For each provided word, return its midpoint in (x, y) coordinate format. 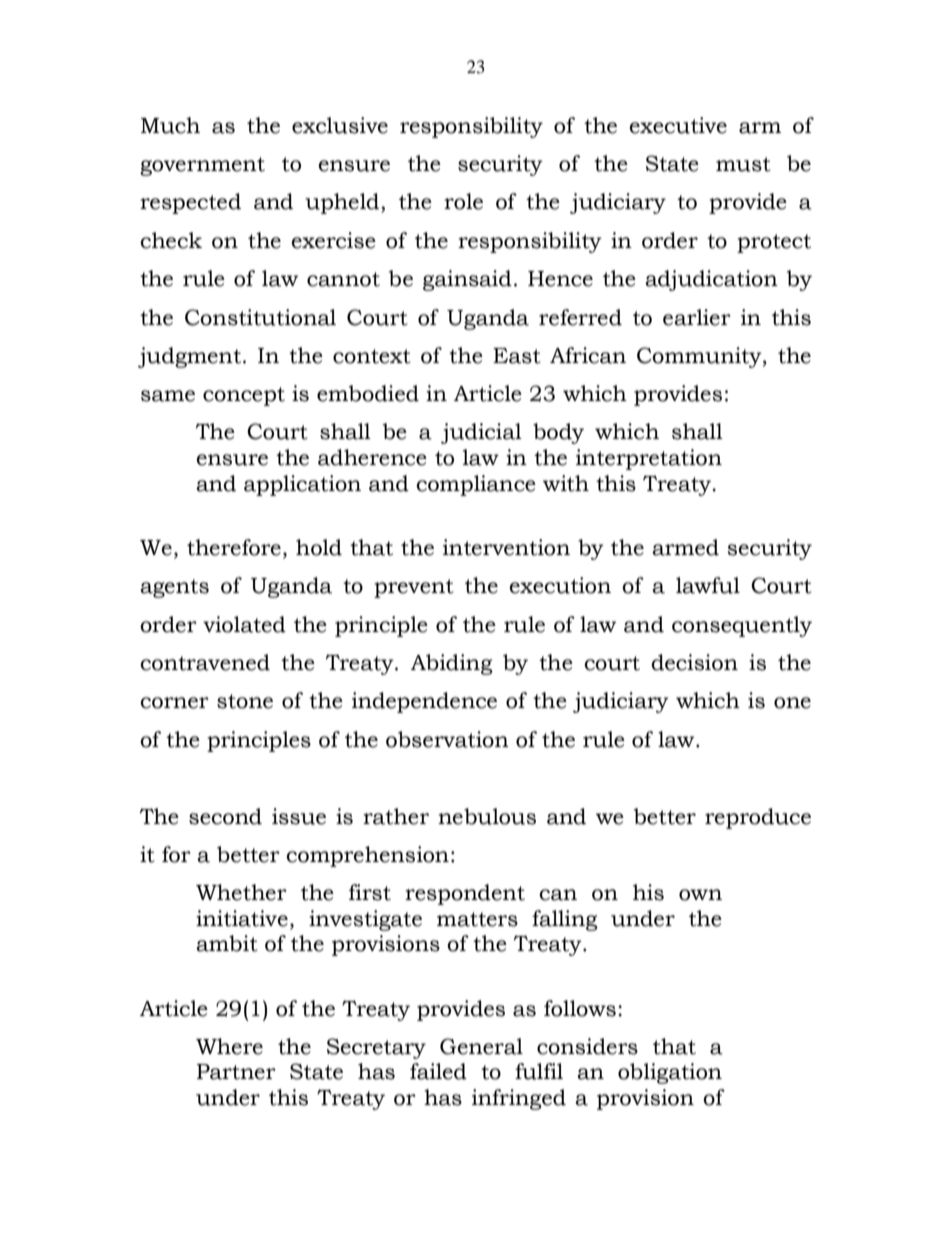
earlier (697, 317)
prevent (414, 588)
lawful (708, 585)
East (517, 356)
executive (678, 125)
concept (244, 396)
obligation (670, 1073)
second (225, 816)
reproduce (758, 818)
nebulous (487, 816)
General (481, 1046)
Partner (236, 1072)
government (202, 166)
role (463, 201)
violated (244, 624)
